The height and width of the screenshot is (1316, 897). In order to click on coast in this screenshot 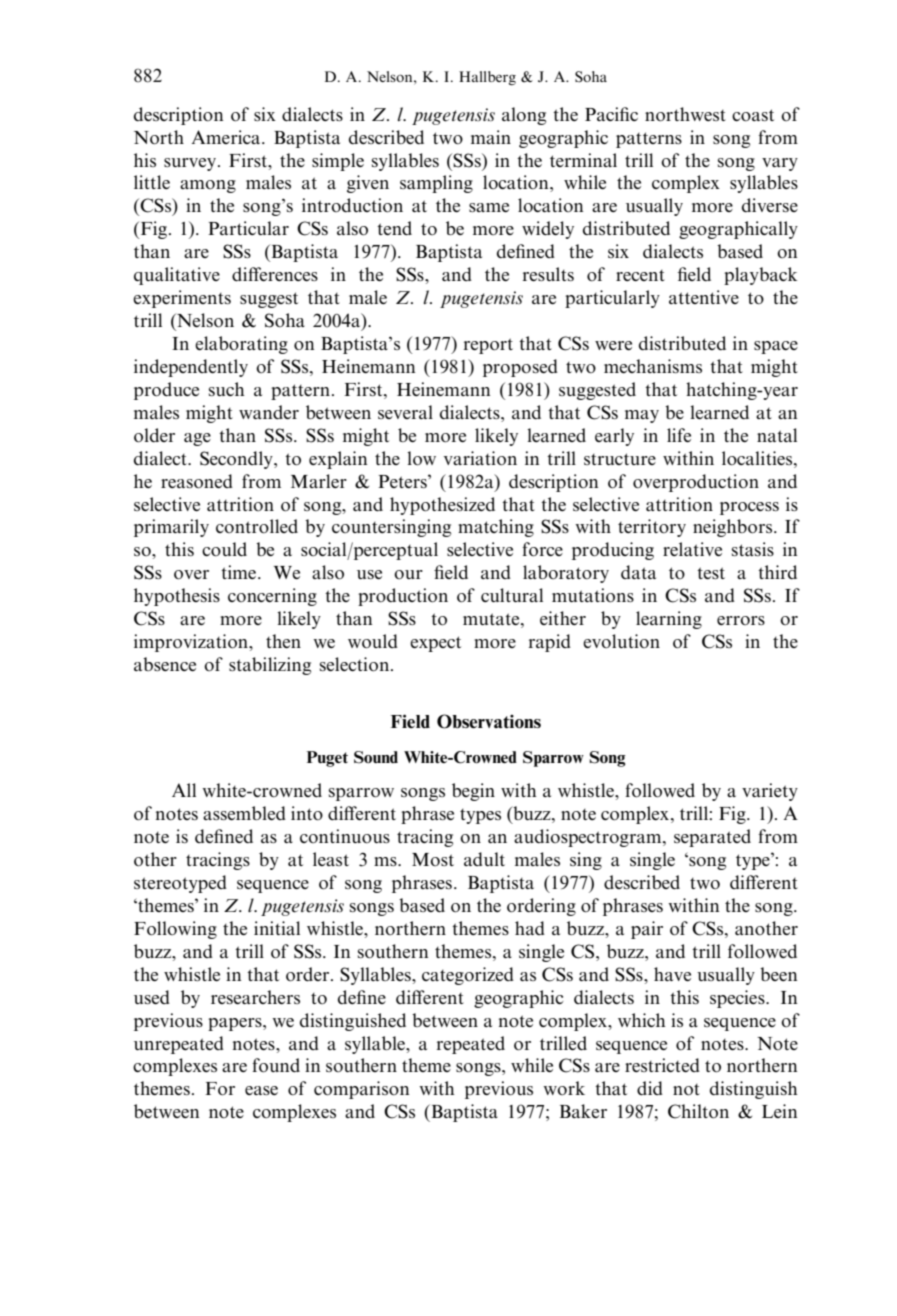, I will do `click(753, 115)`.
